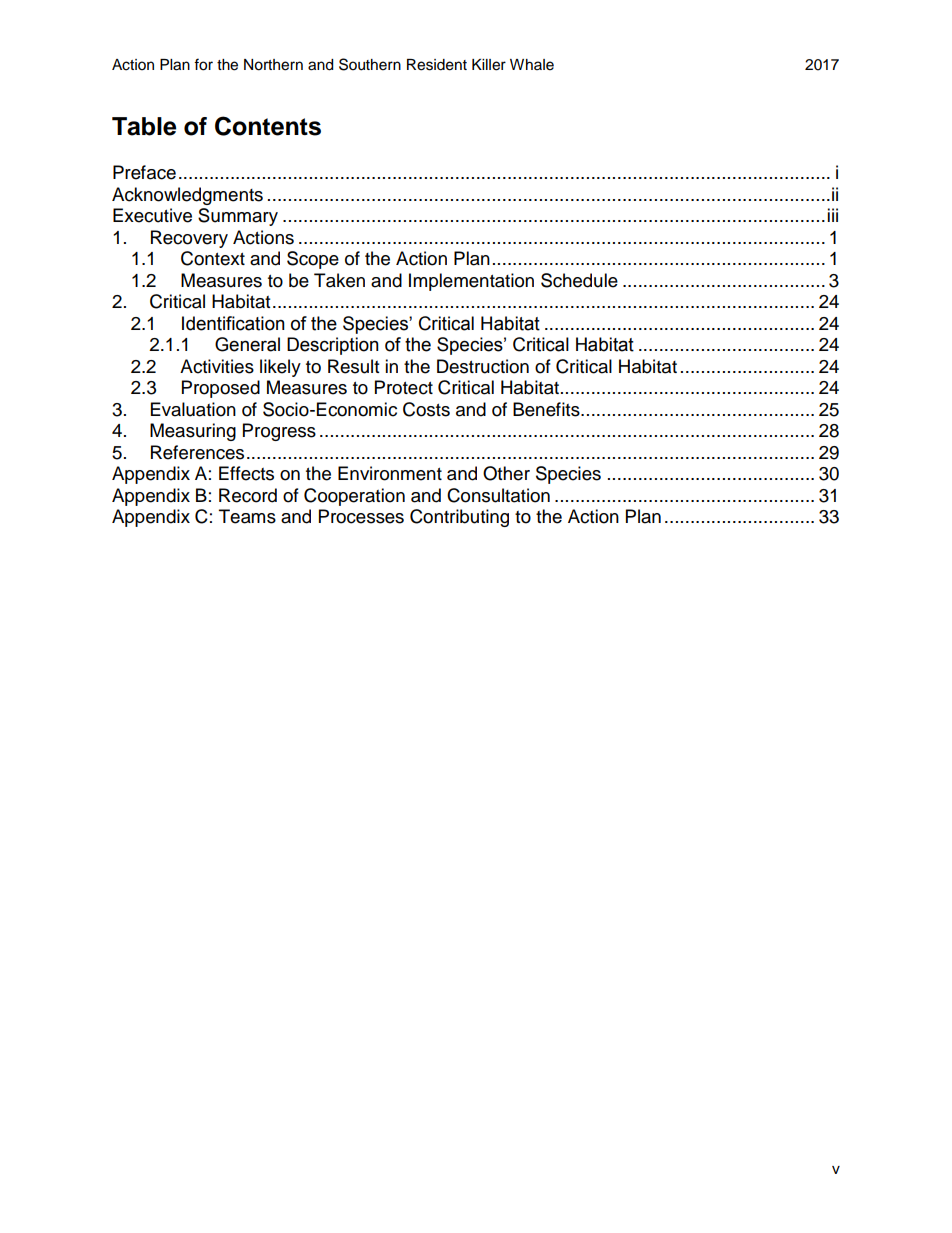 The image size is (952, 1233). Describe the element at coordinates (579, 280) in the page. I see `Schedule` at that location.
